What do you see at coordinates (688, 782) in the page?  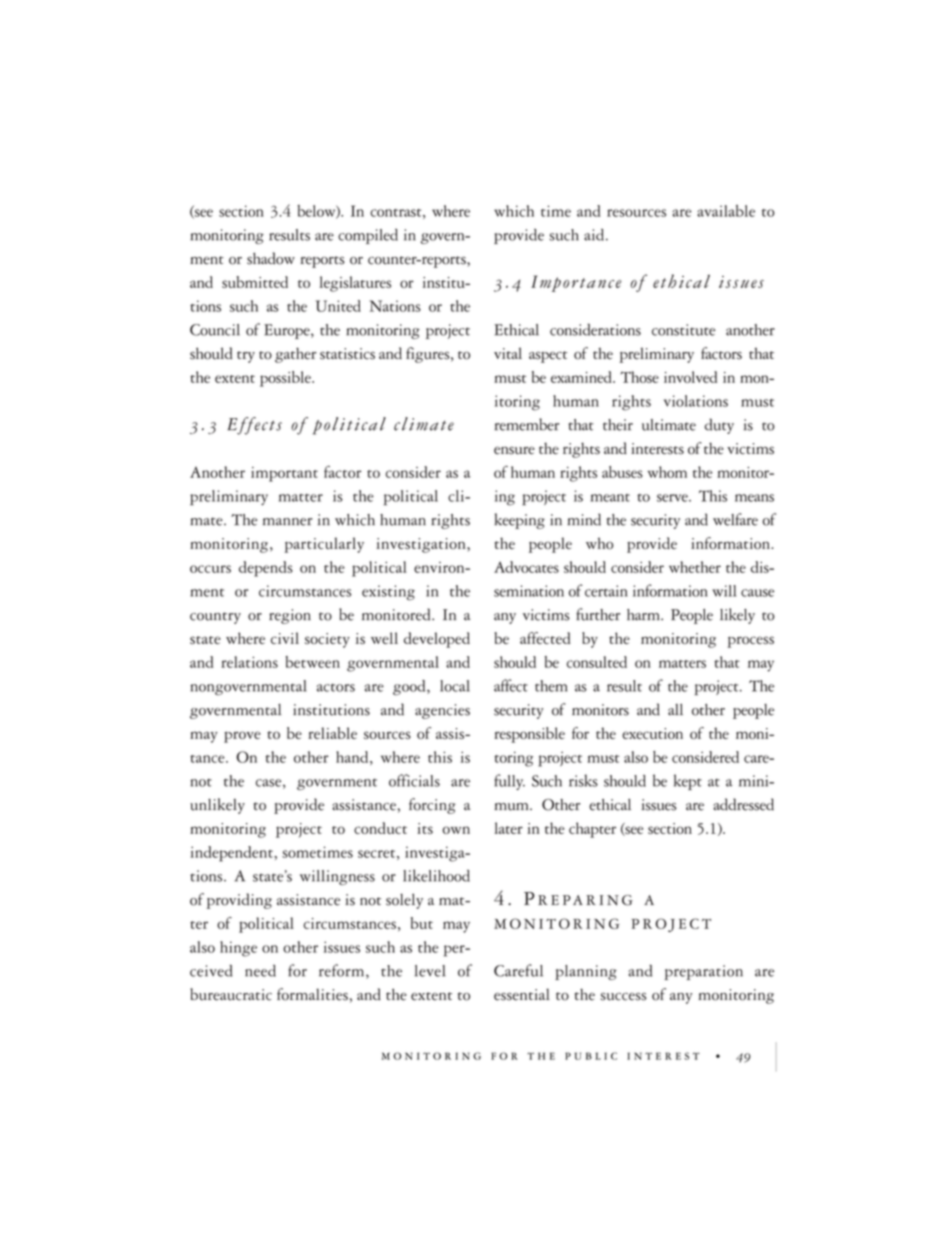 I see `kept` at bounding box center [688, 782].
